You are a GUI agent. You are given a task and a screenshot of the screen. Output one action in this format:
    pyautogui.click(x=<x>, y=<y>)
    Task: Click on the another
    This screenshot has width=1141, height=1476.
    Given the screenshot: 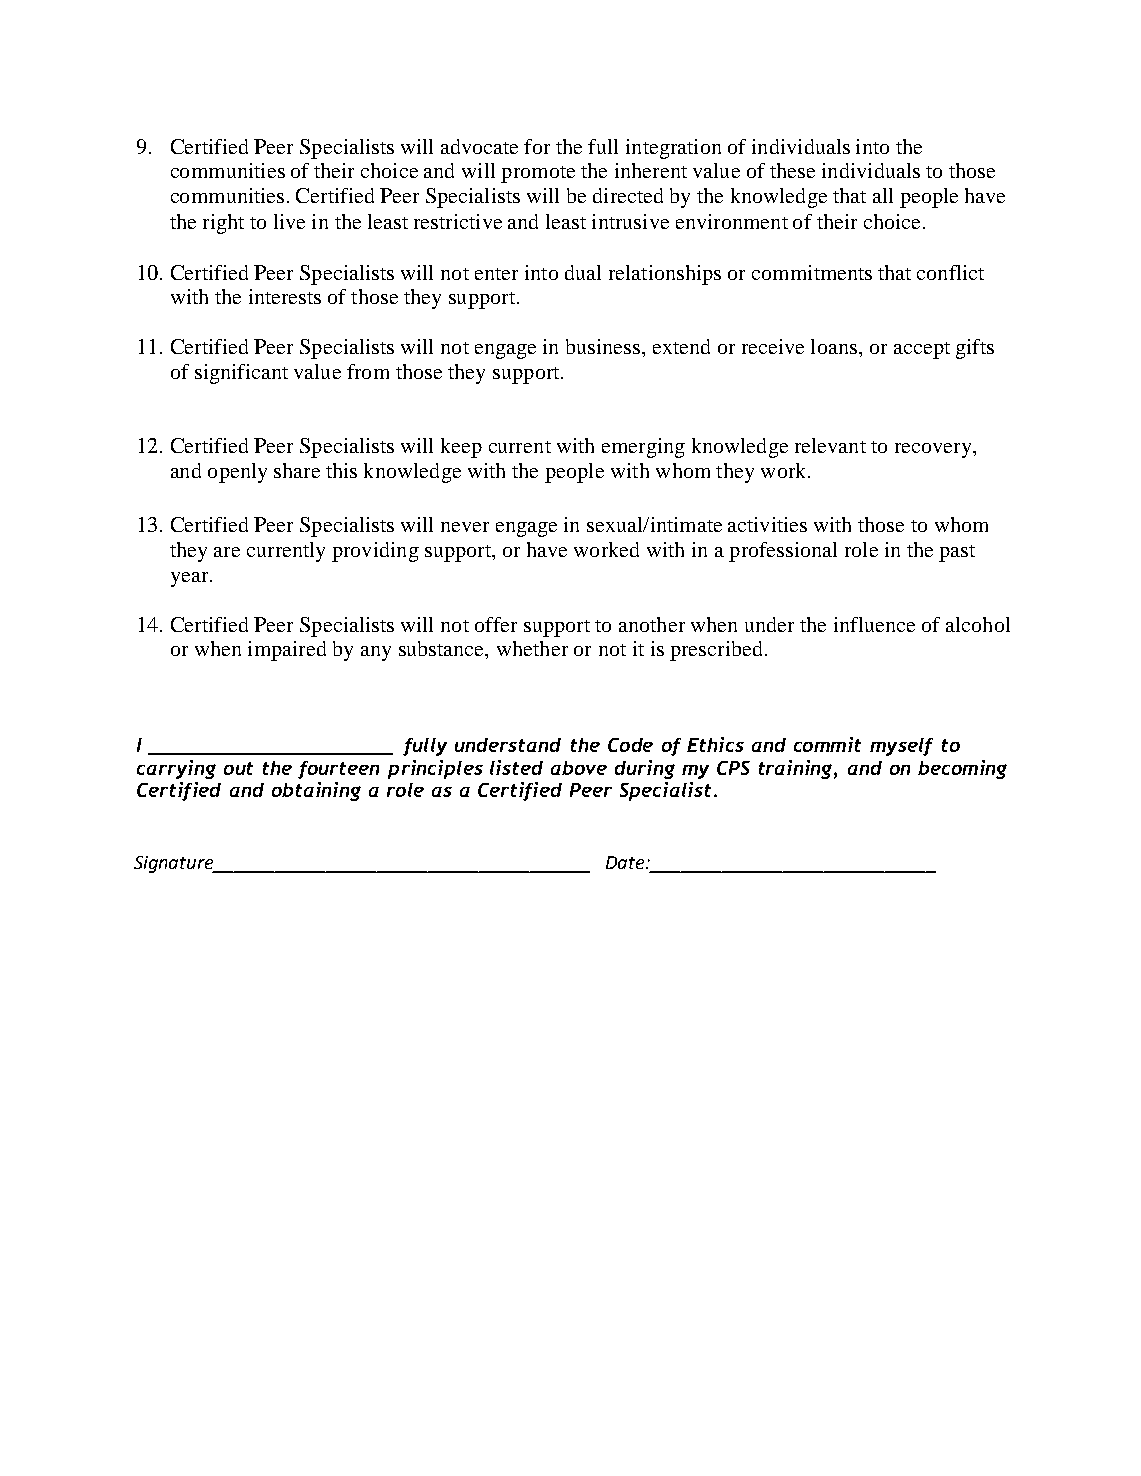 What is the action you would take?
    pyautogui.click(x=652, y=624)
